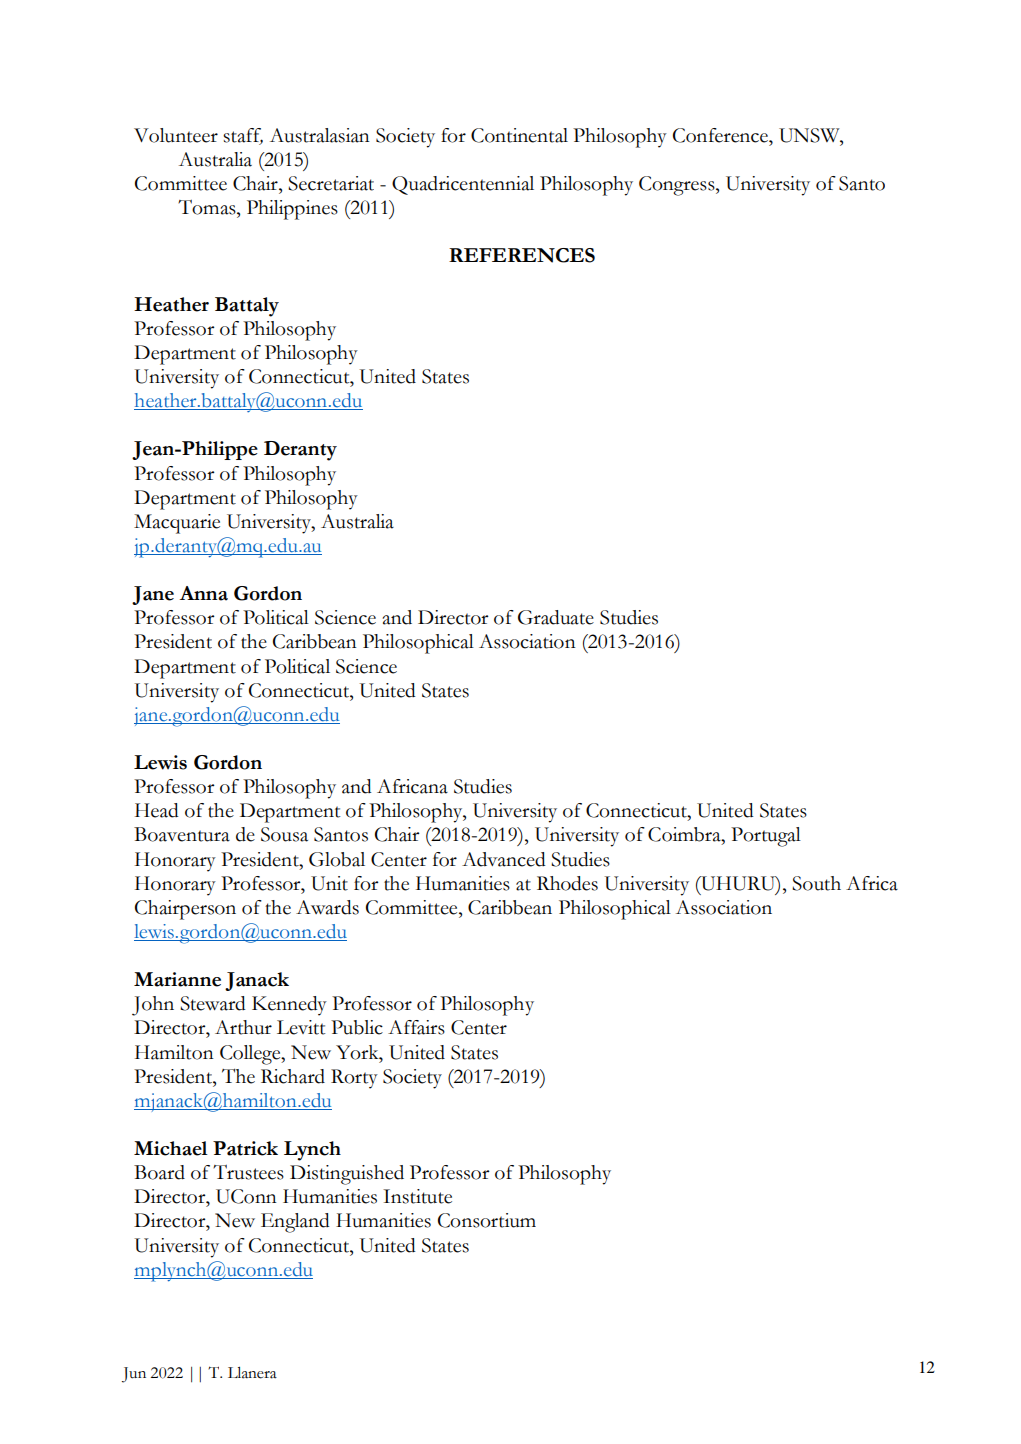 The height and width of the image is (1444, 1021). What do you see at coordinates (721, 135) in the image?
I see `Conference` at bounding box center [721, 135].
